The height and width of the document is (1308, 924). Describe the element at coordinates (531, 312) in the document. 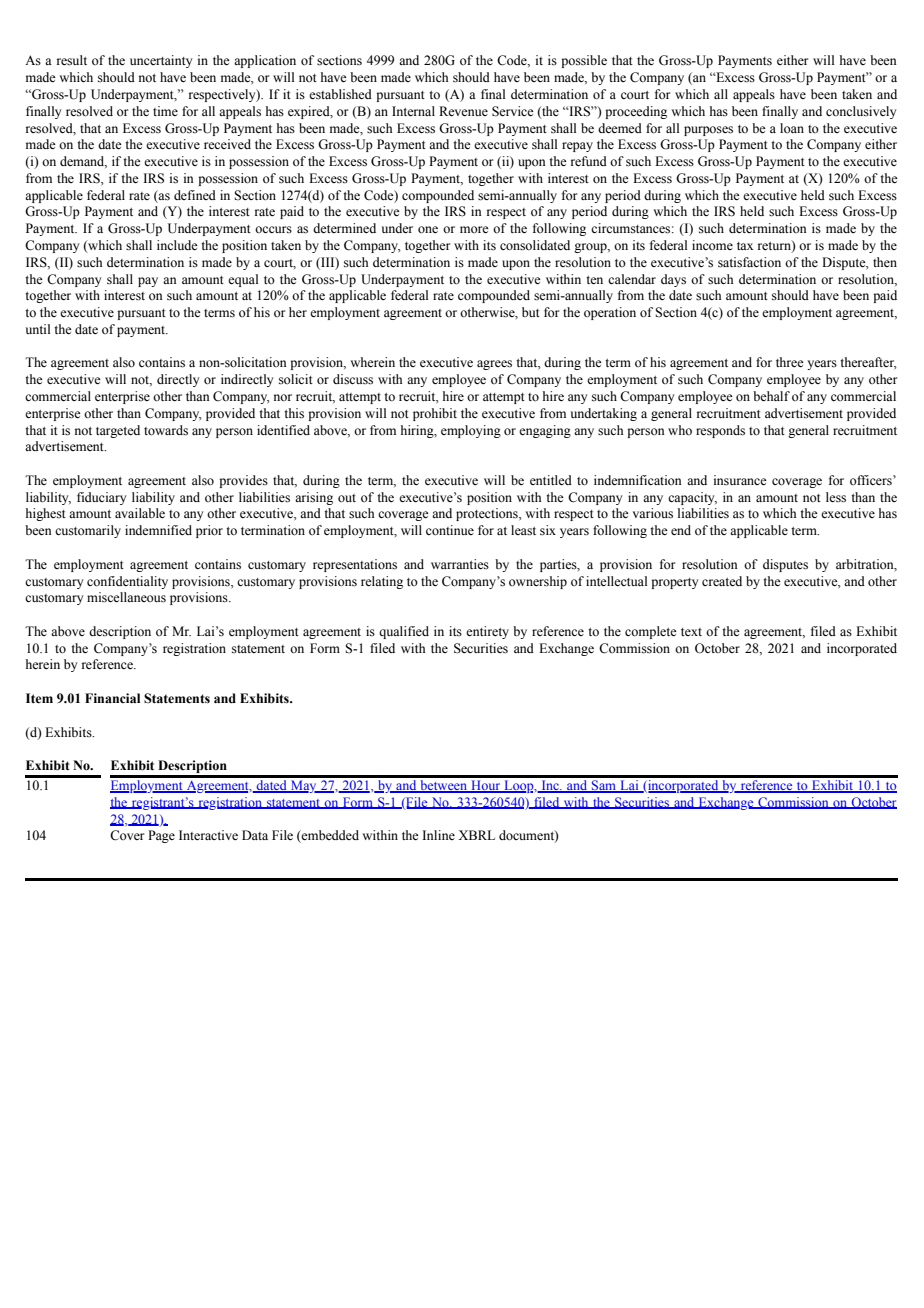

I see `but` at that location.
